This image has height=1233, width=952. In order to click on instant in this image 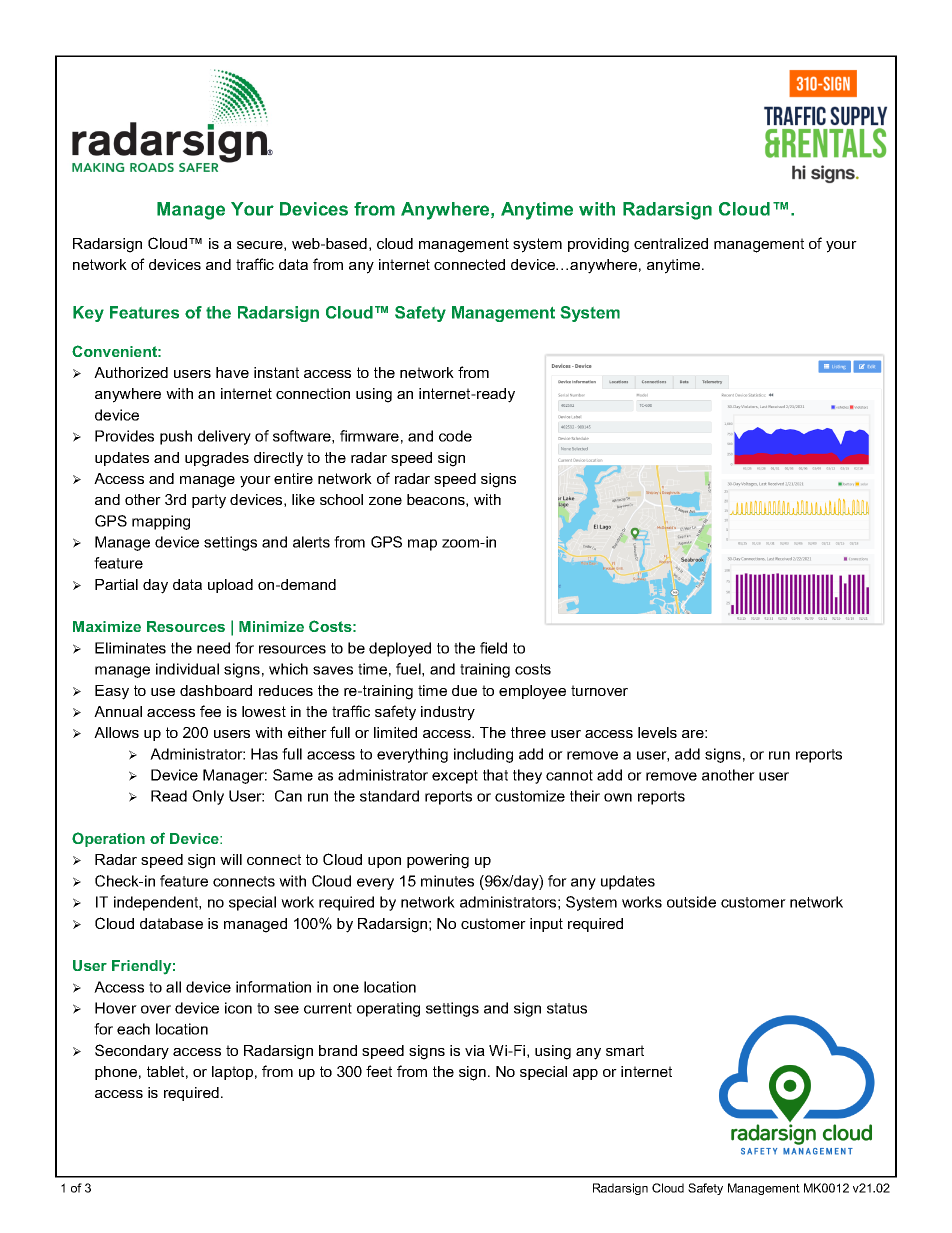, I will do `click(276, 372)`.
